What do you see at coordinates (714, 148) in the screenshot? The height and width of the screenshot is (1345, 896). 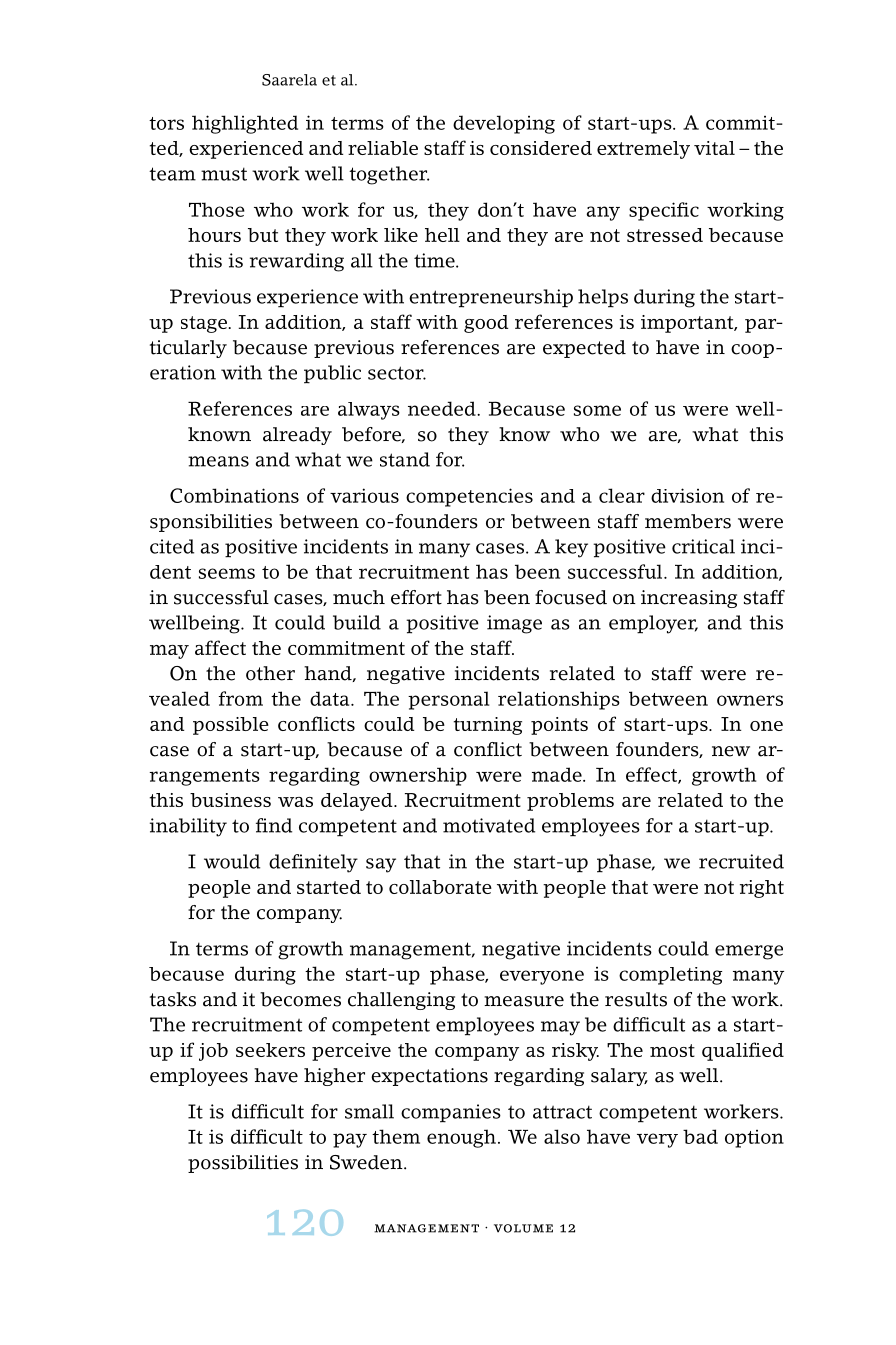 I see `vital` at bounding box center [714, 148].
